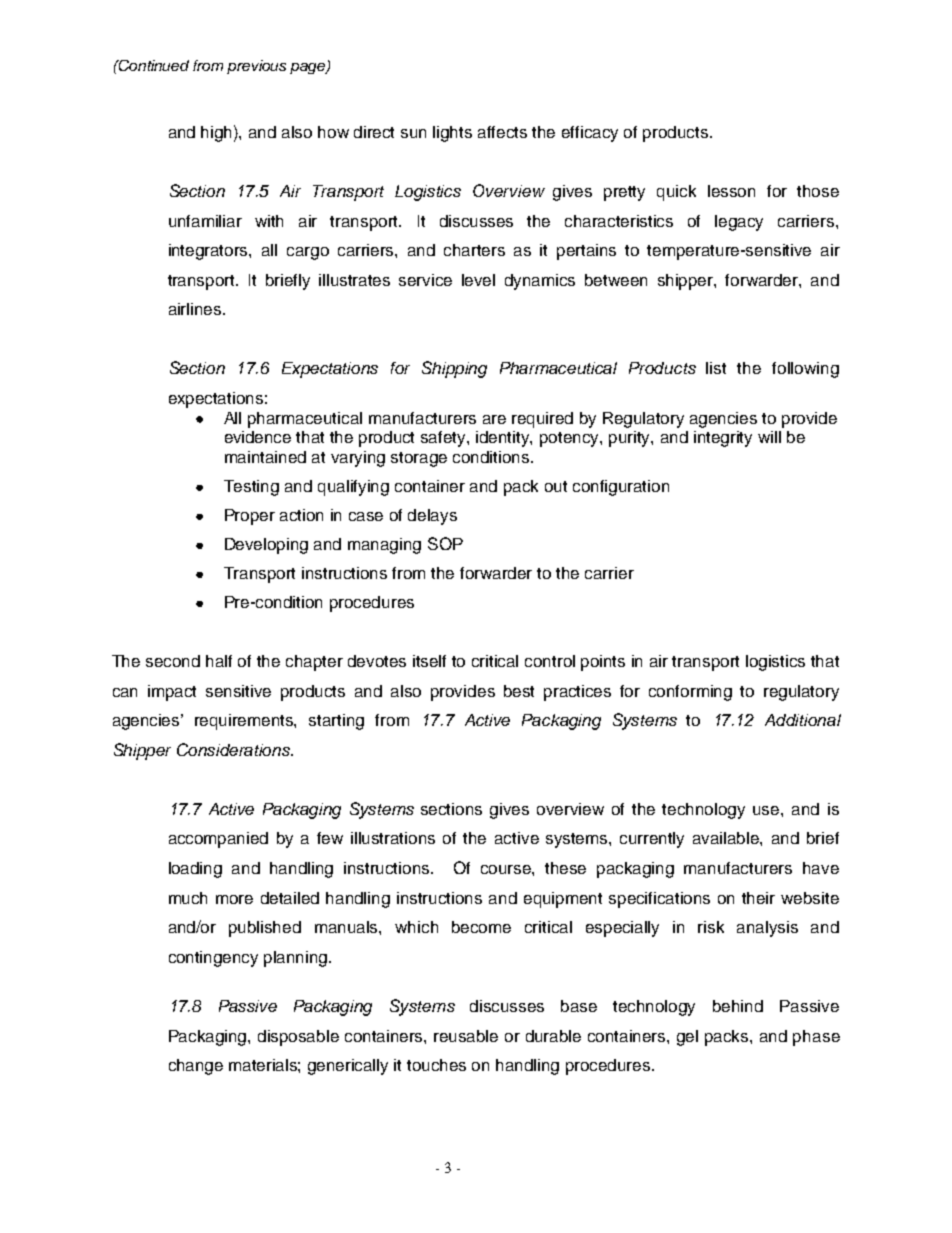 The image size is (952, 1233). I want to click on lights, so click(452, 134).
